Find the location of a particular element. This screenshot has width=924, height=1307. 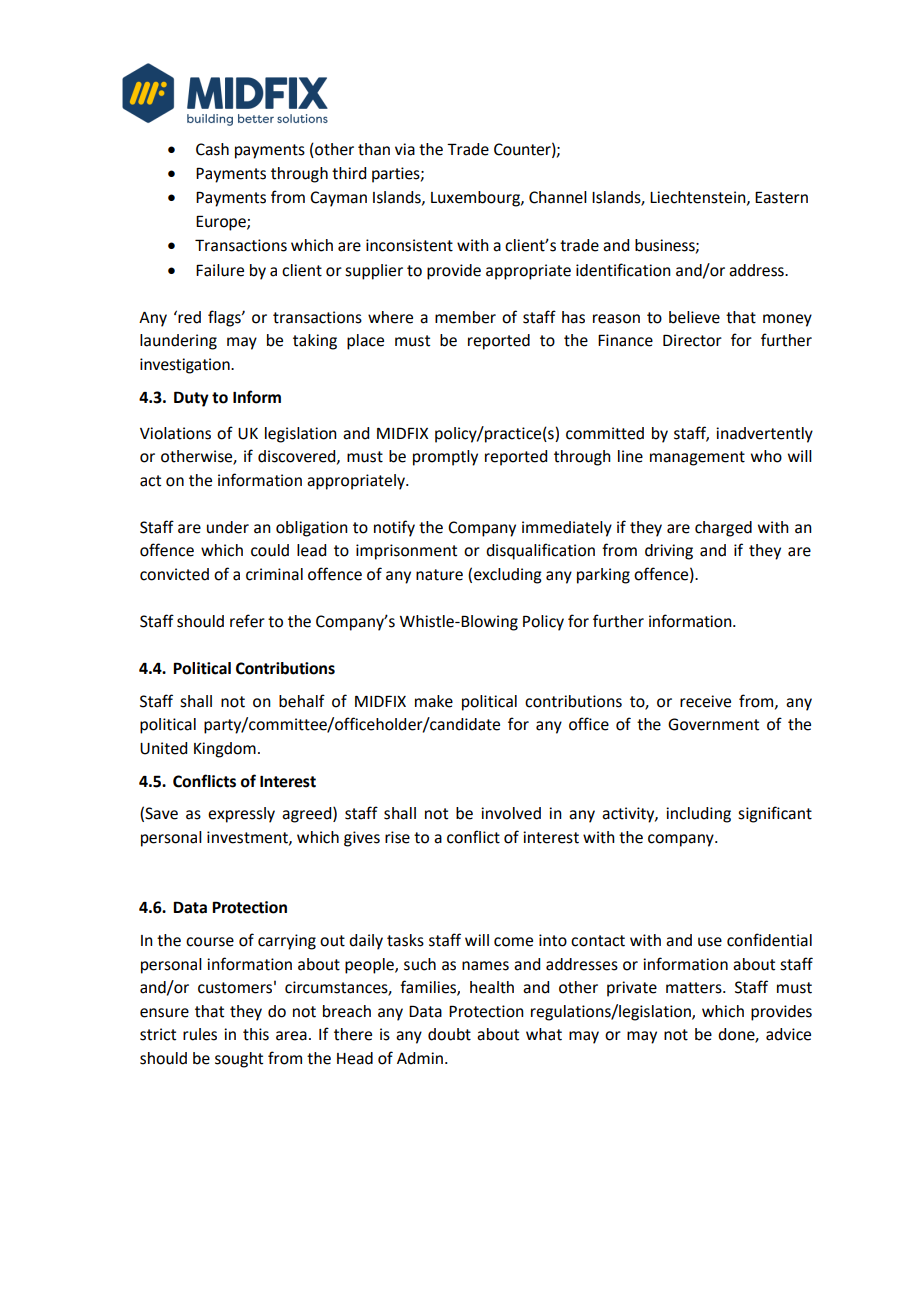

promptly is located at coordinates (445, 458).
